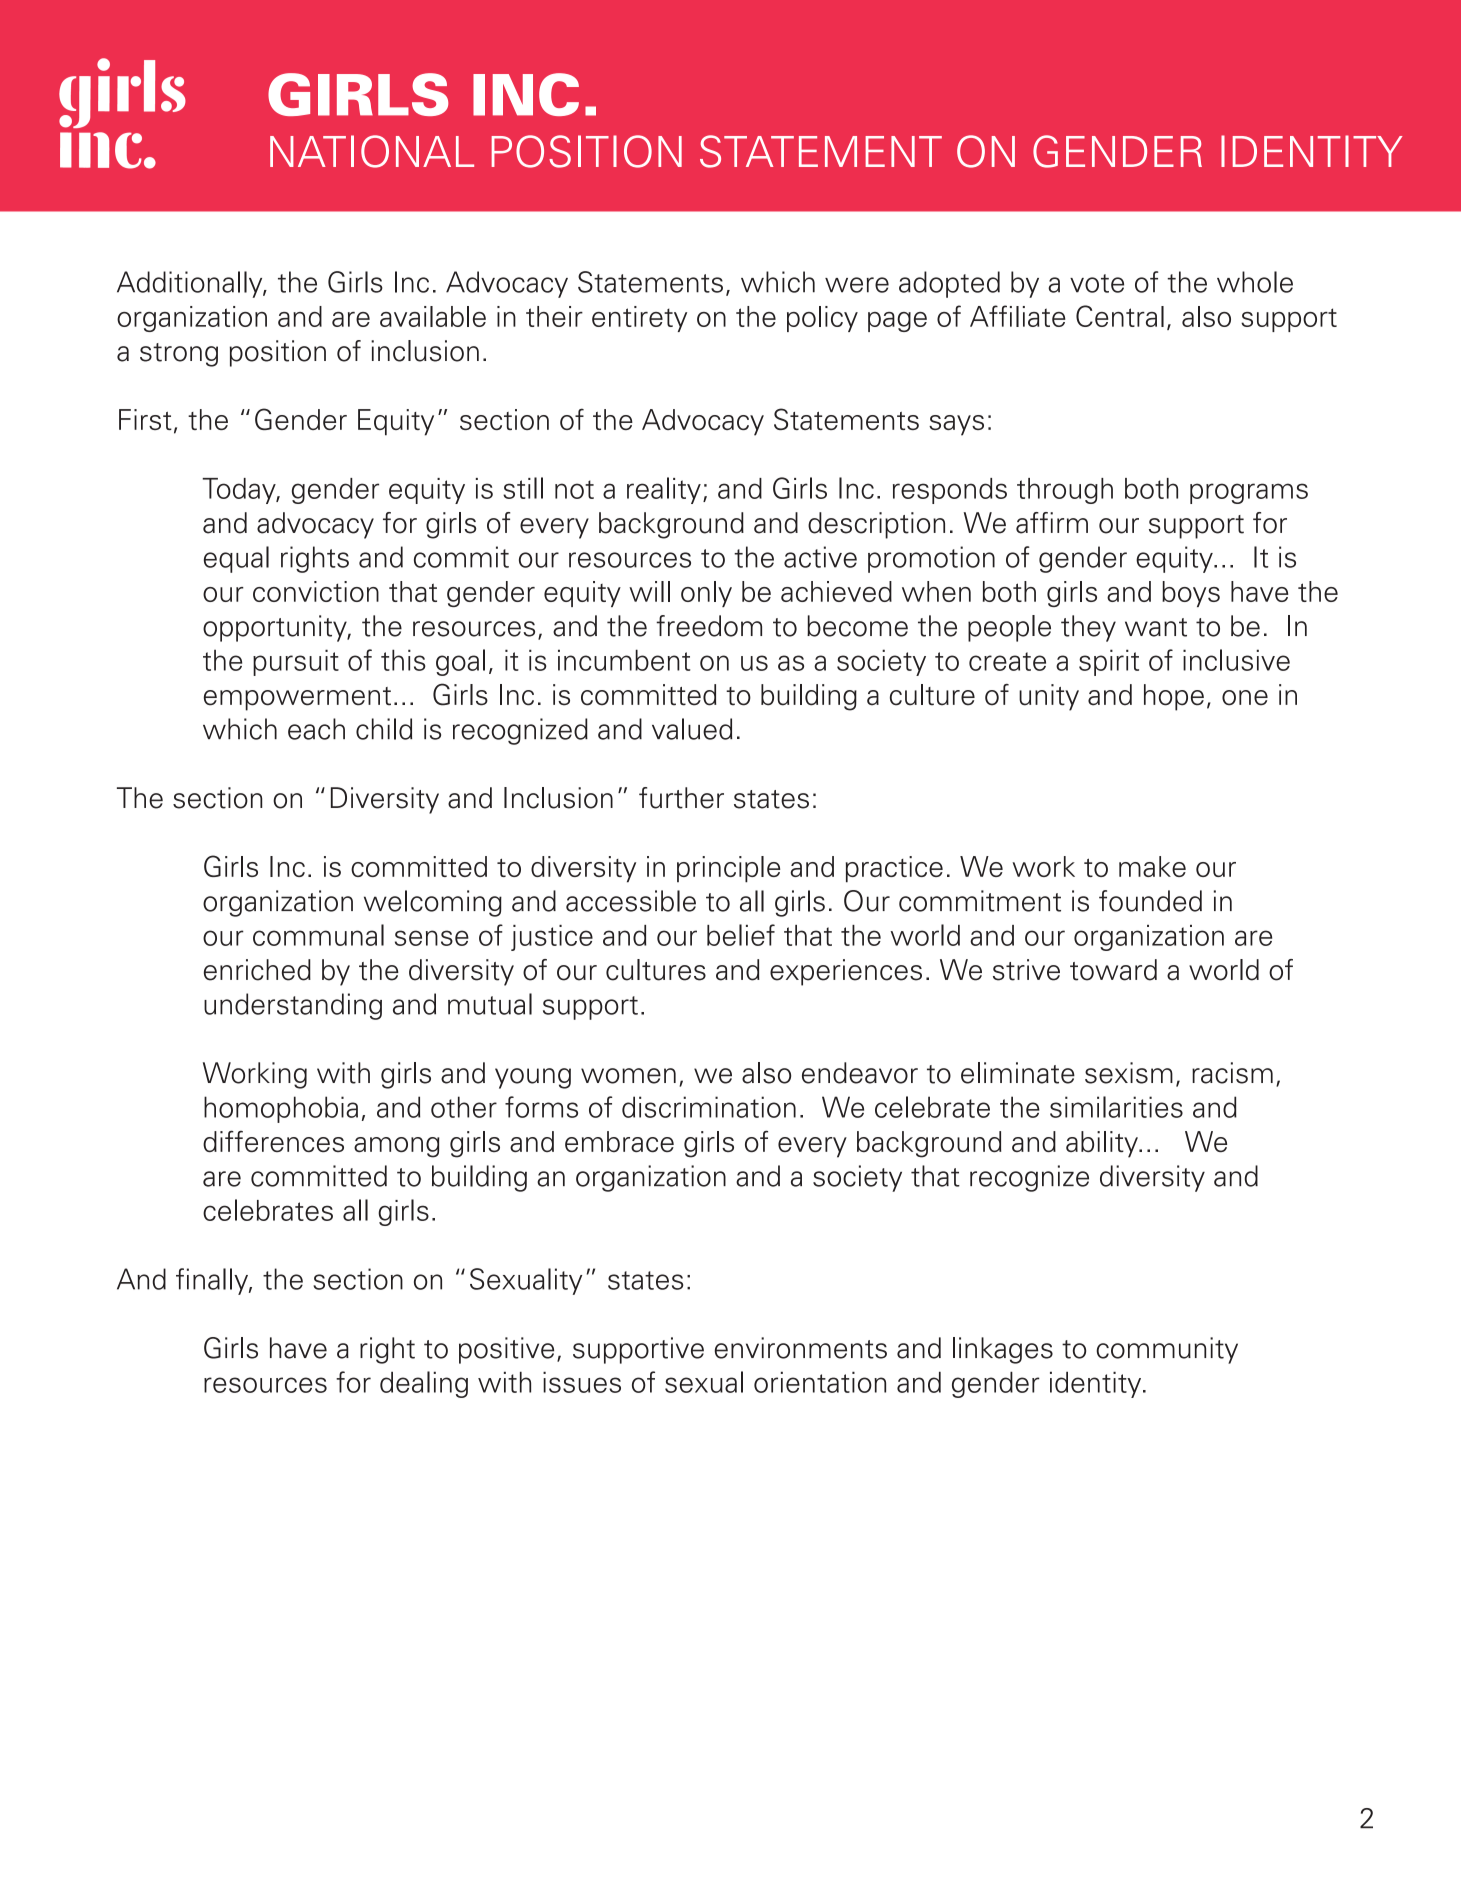 Image resolution: width=1461 pixels, height=1891 pixels. I want to click on homophobia, so click(281, 1109).
